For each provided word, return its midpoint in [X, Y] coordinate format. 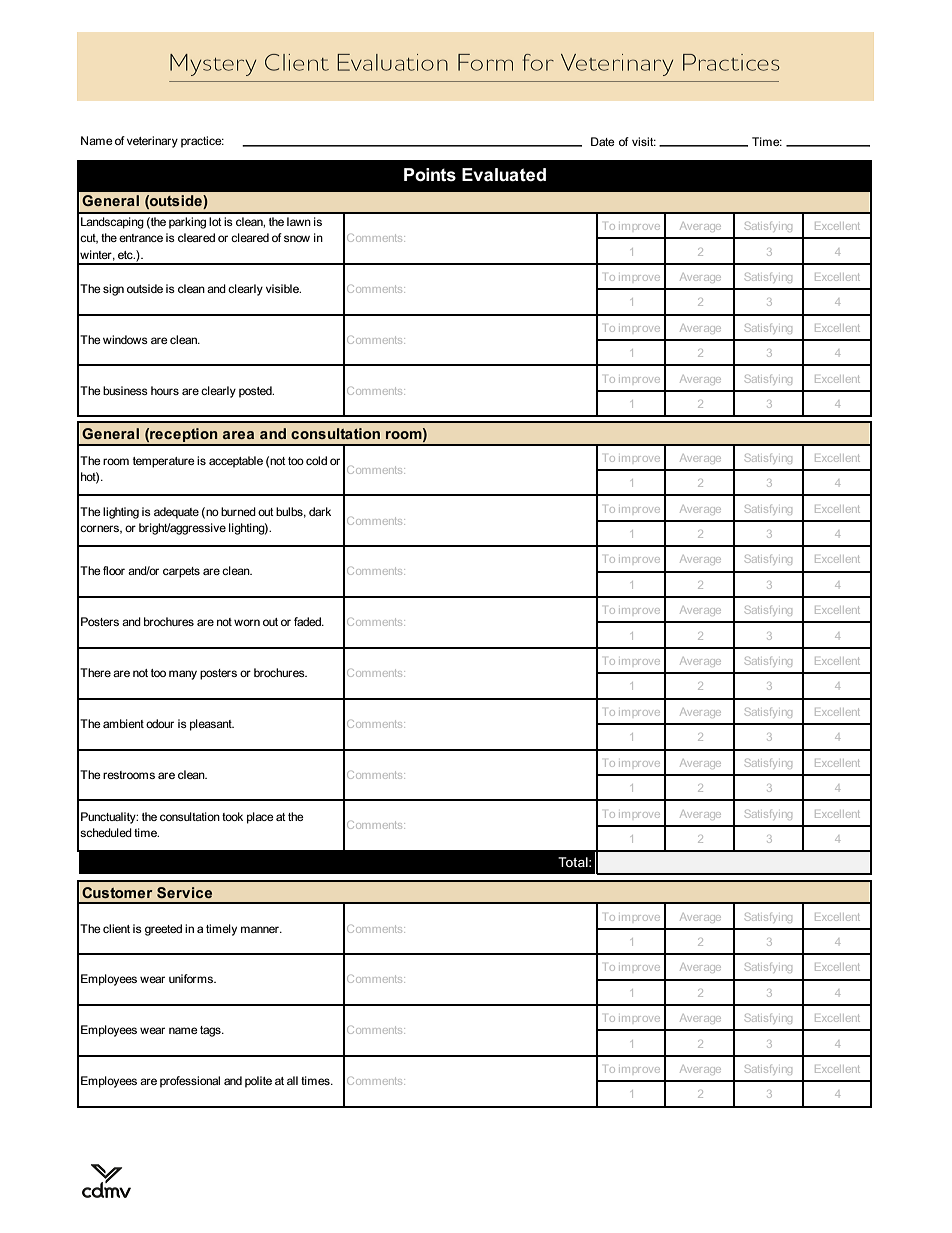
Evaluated [504, 175]
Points [430, 175]
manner [261, 929]
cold [316, 460]
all [292, 1080]
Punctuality [109, 818]
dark [320, 511]
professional [190, 1082]
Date [603, 141]
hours [165, 390]
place [260, 818]
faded [308, 621]
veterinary [152, 142]
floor [114, 570]
